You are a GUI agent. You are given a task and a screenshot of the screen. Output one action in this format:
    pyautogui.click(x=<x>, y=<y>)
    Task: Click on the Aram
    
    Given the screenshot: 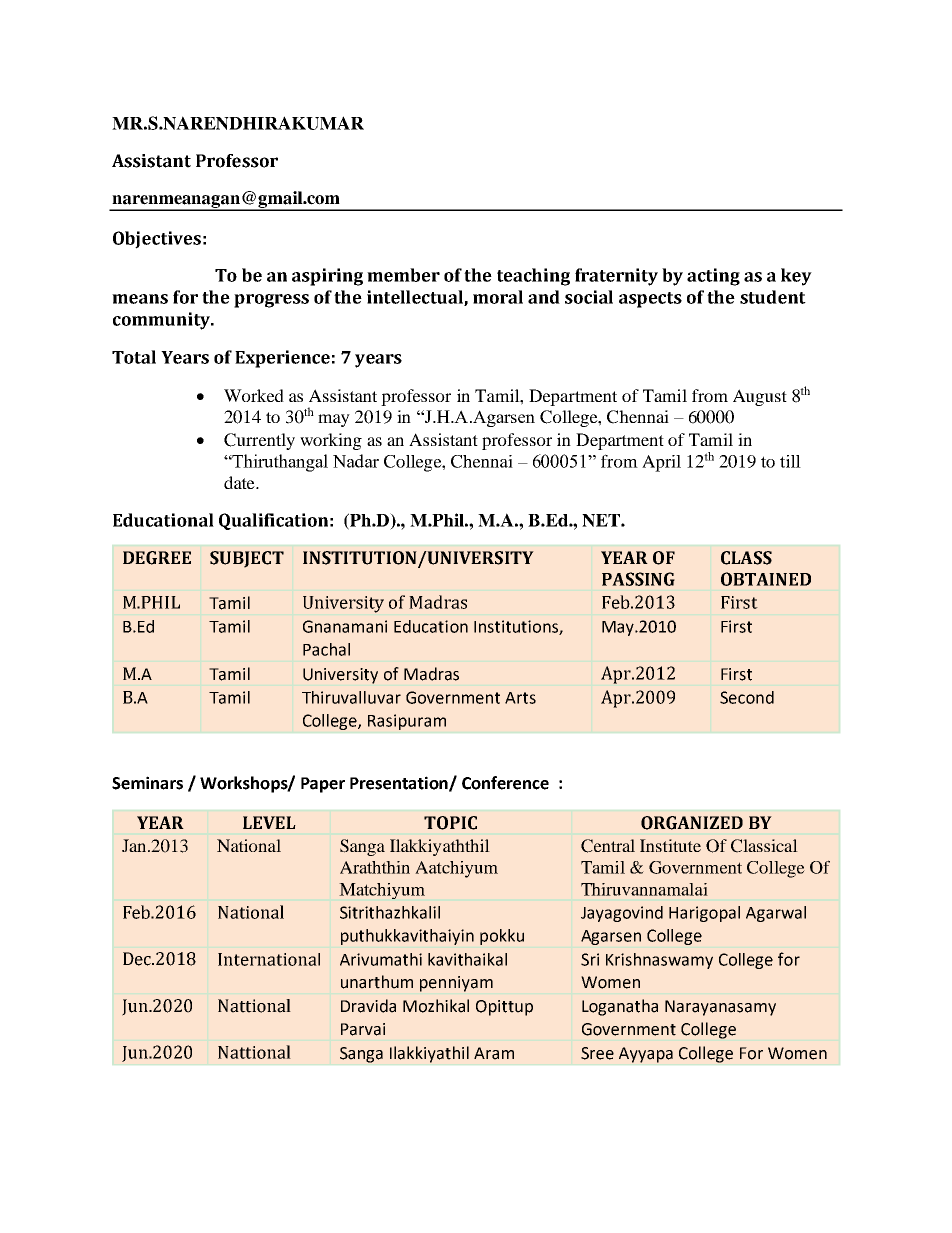 What is the action you would take?
    pyautogui.click(x=494, y=1053)
